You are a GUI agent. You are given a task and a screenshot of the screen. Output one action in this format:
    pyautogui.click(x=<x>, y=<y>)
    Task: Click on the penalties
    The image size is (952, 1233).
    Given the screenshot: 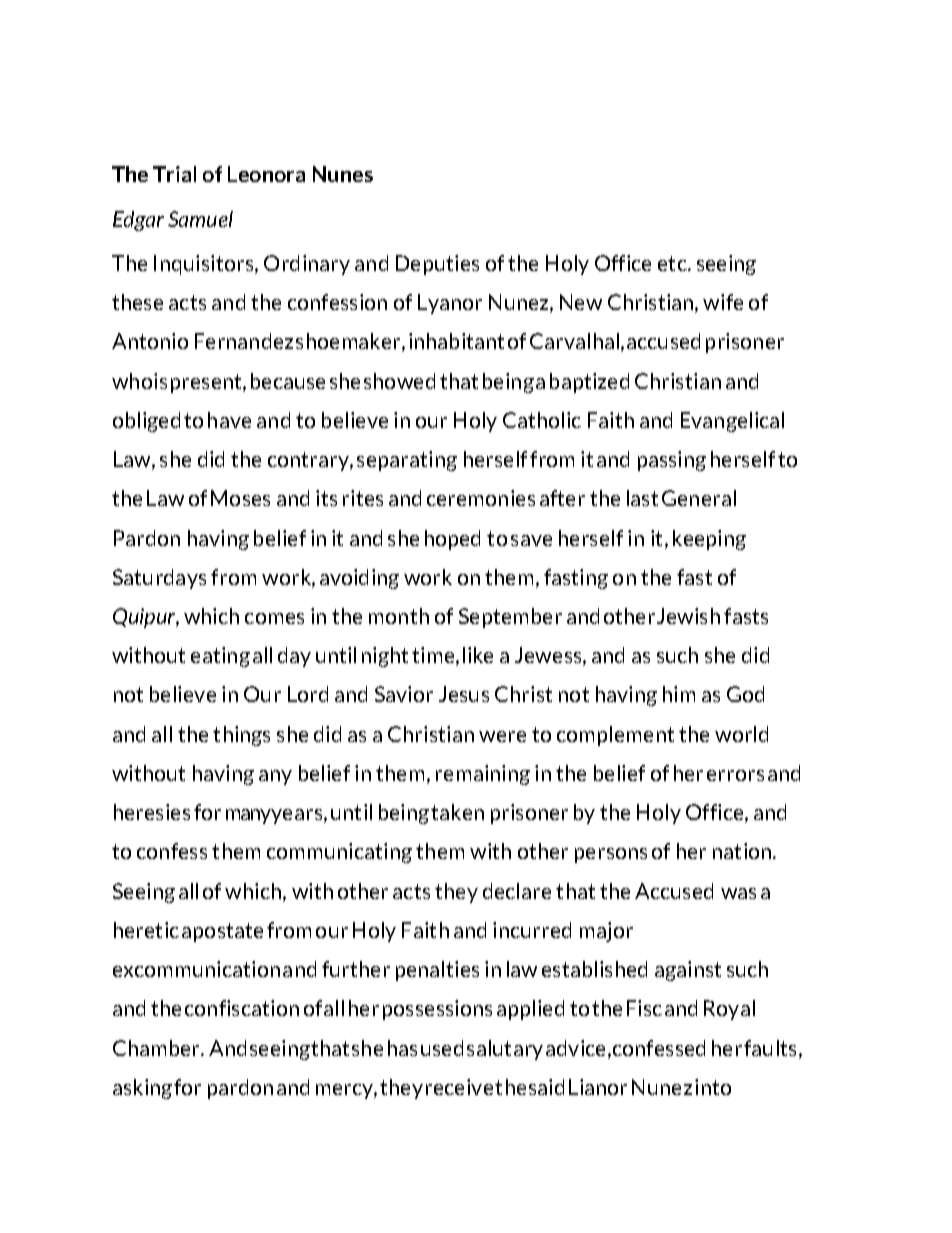 What is the action you would take?
    pyautogui.click(x=437, y=971)
